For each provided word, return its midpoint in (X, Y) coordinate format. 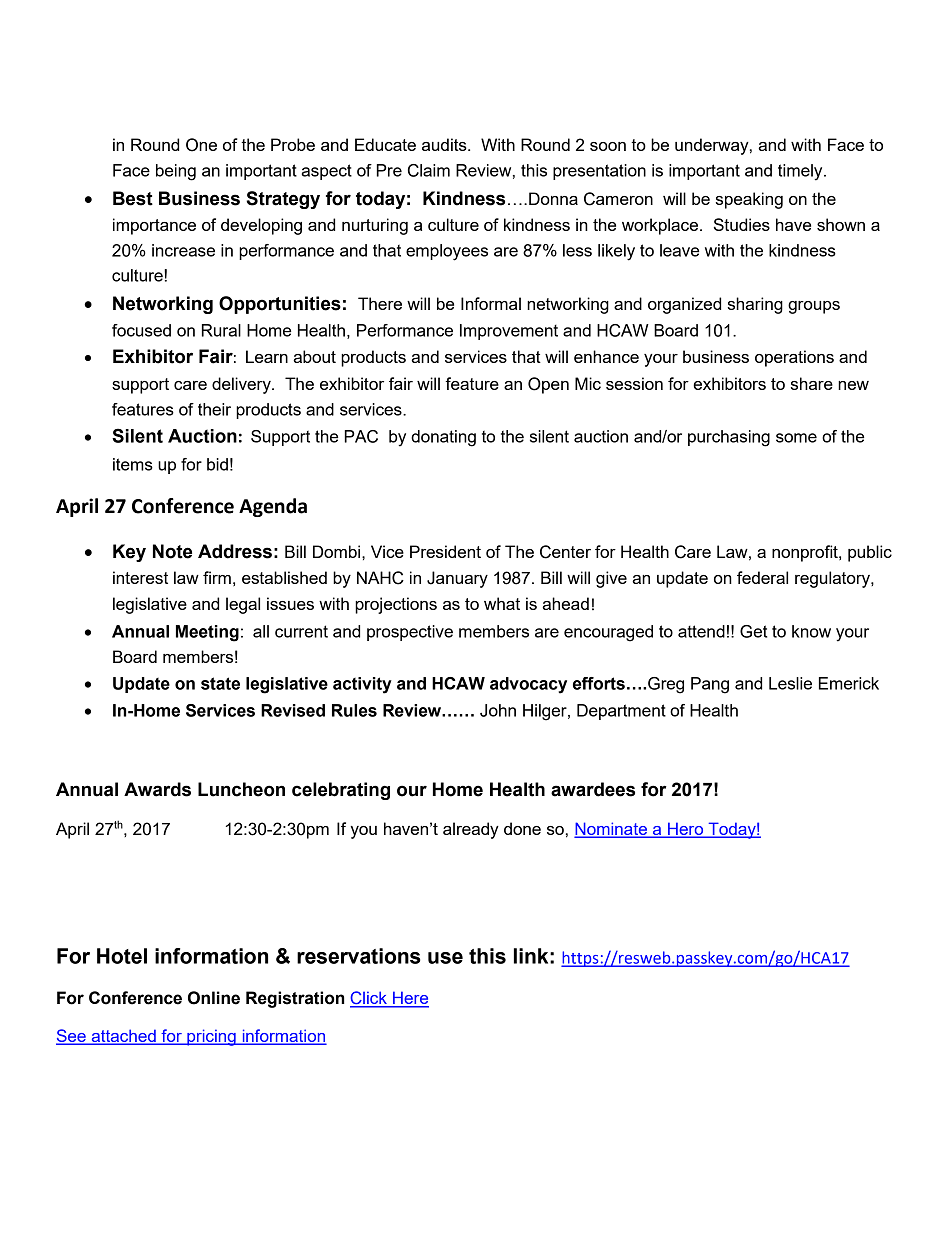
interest (140, 577)
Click (369, 999)
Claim (429, 170)
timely (801, 172)
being (176, 172)
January (457, 579)
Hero (686, 830)
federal (762, 577)
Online (214, 998)
